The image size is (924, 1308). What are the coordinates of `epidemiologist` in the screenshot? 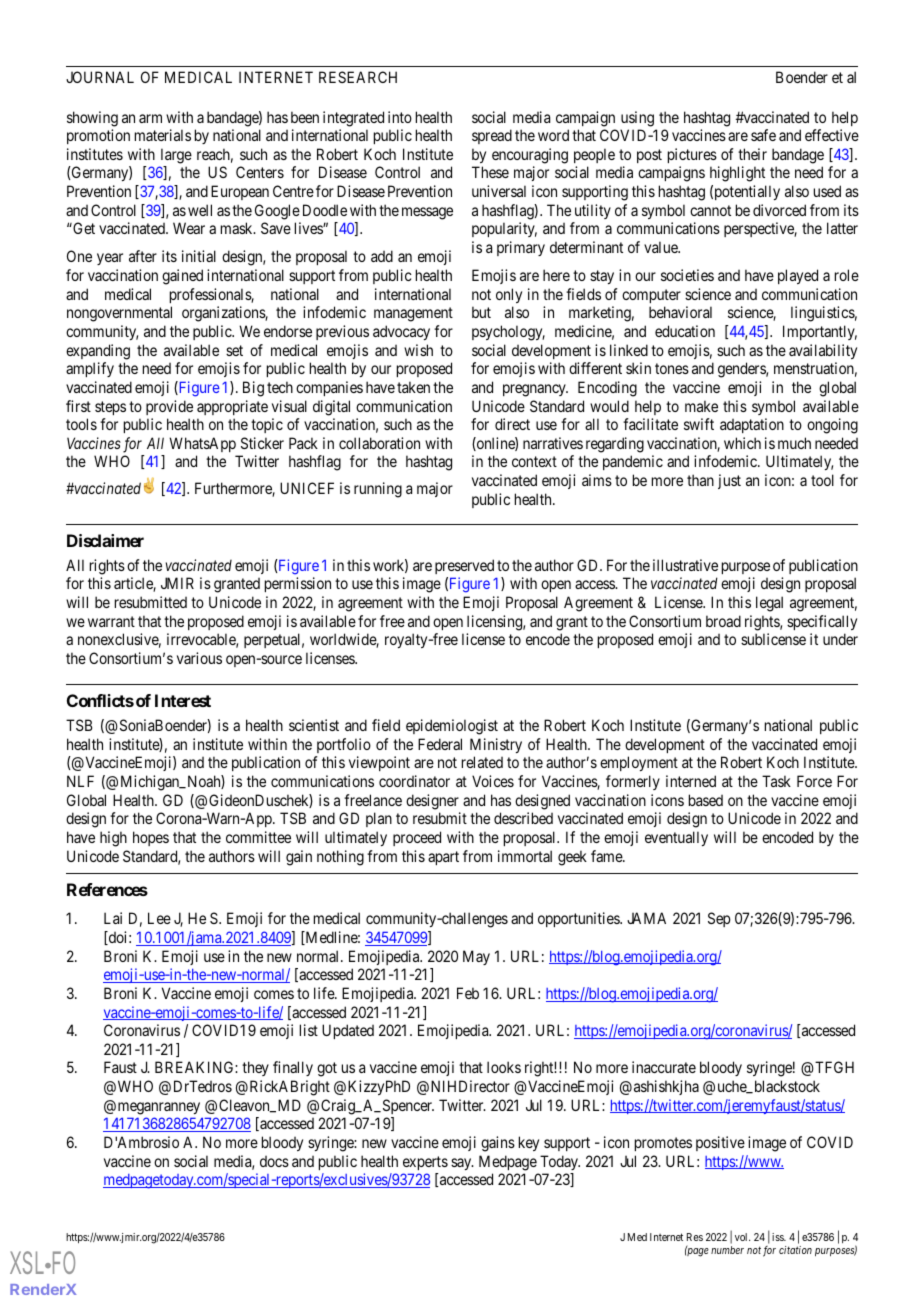 It's located at (452, 727).
